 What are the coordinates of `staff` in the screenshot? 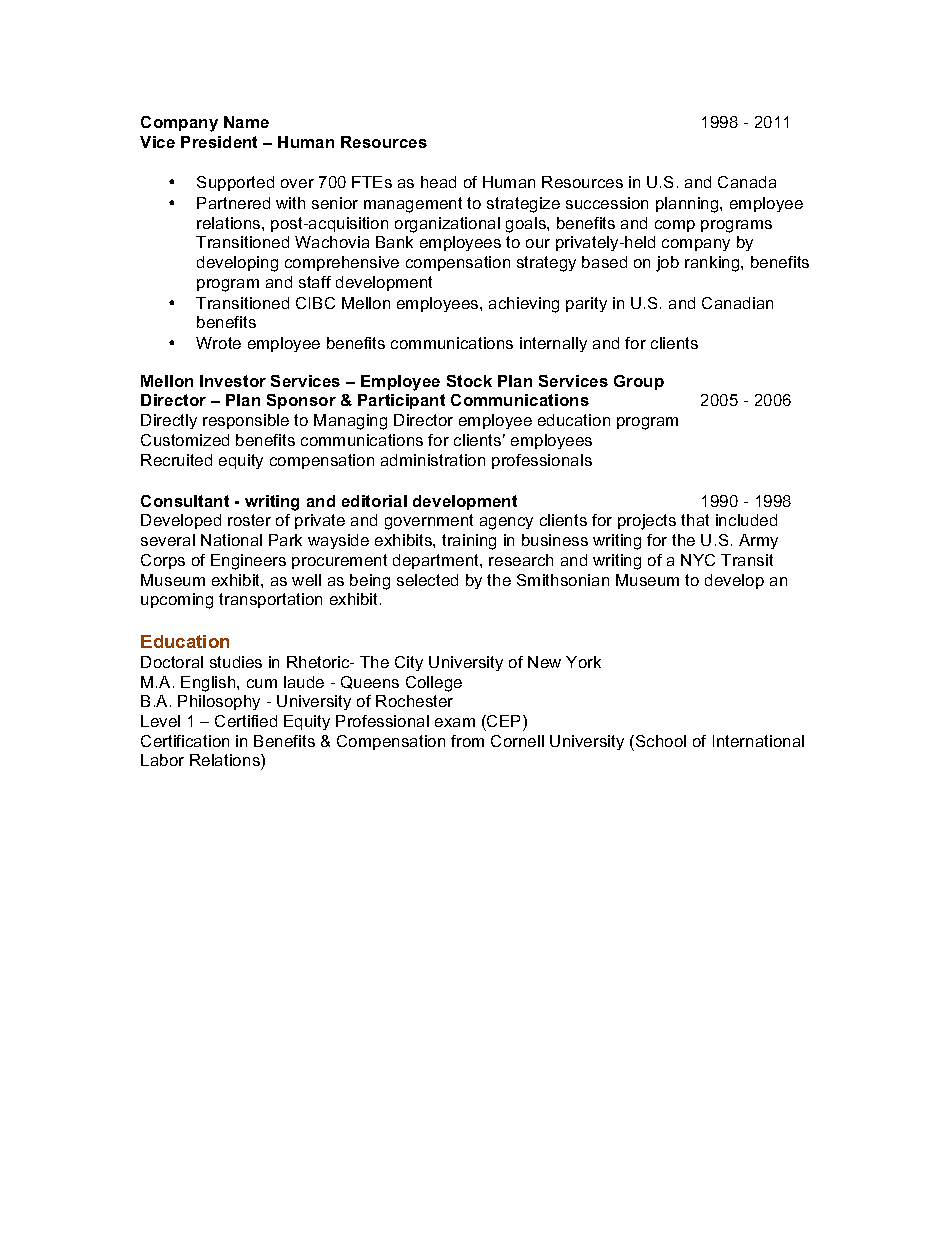 It's located at (315, 282).
